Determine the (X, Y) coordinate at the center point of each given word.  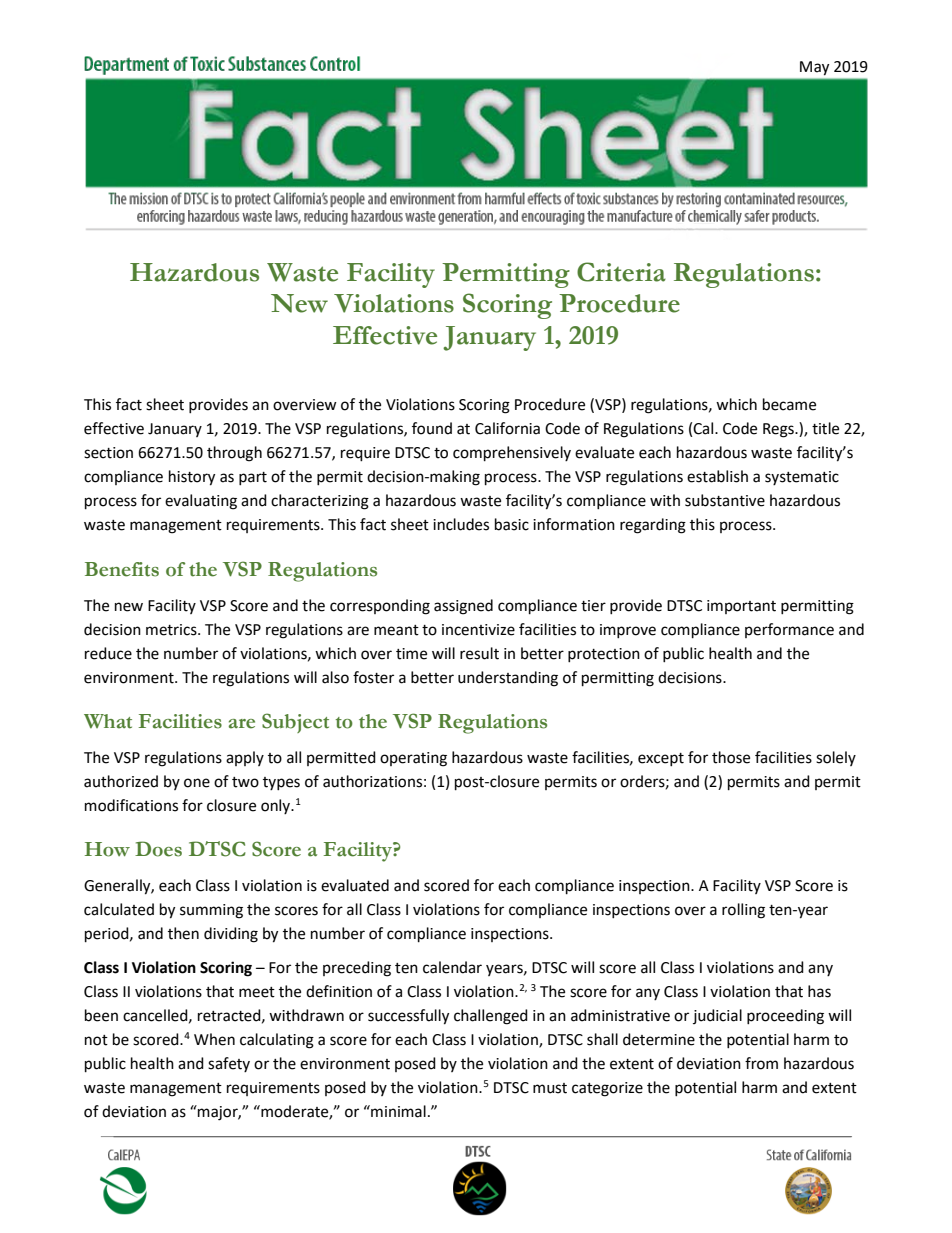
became (789, 404)
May (814, 68)
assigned (463, 607)
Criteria (621, 272)
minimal (397, 1111)
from (761, 1063)
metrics (172, 630)
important (741, 607)
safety (229, 1064)
